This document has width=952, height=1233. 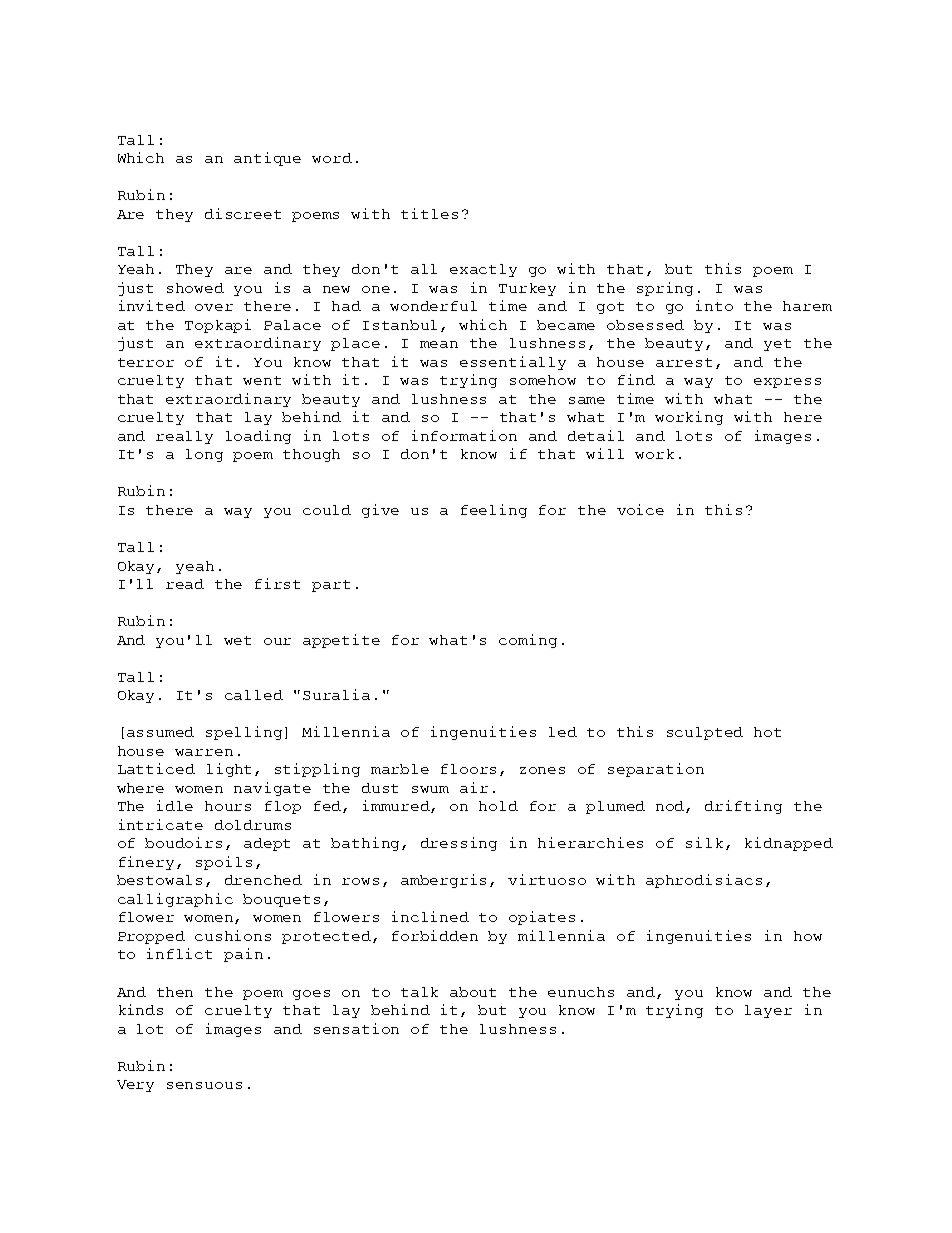 What do you see at coordinates (705, 733) in the document?
I see `sculpted` at bounding box center [705, 733].
